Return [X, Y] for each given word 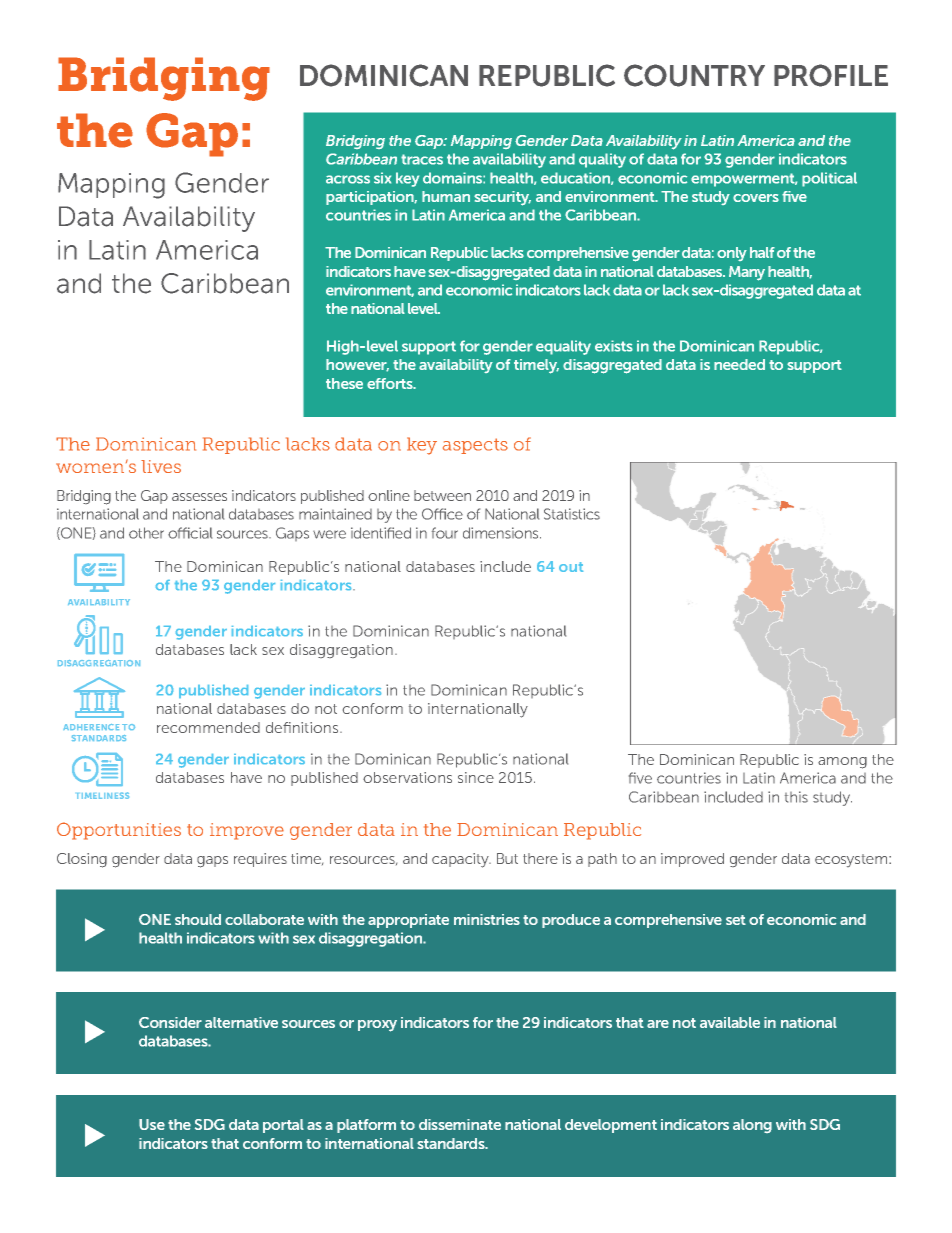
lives [161, 466]
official [190, 533]
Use [152, 1124]
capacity [461, 860]
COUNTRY [694, 75]
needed [739, 364]
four [445, 533]
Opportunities [119, 831]
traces [422, 159]
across [348, 179]
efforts [391, 383]
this [796, 797]
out [571, 567]
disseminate [460, 1124]
